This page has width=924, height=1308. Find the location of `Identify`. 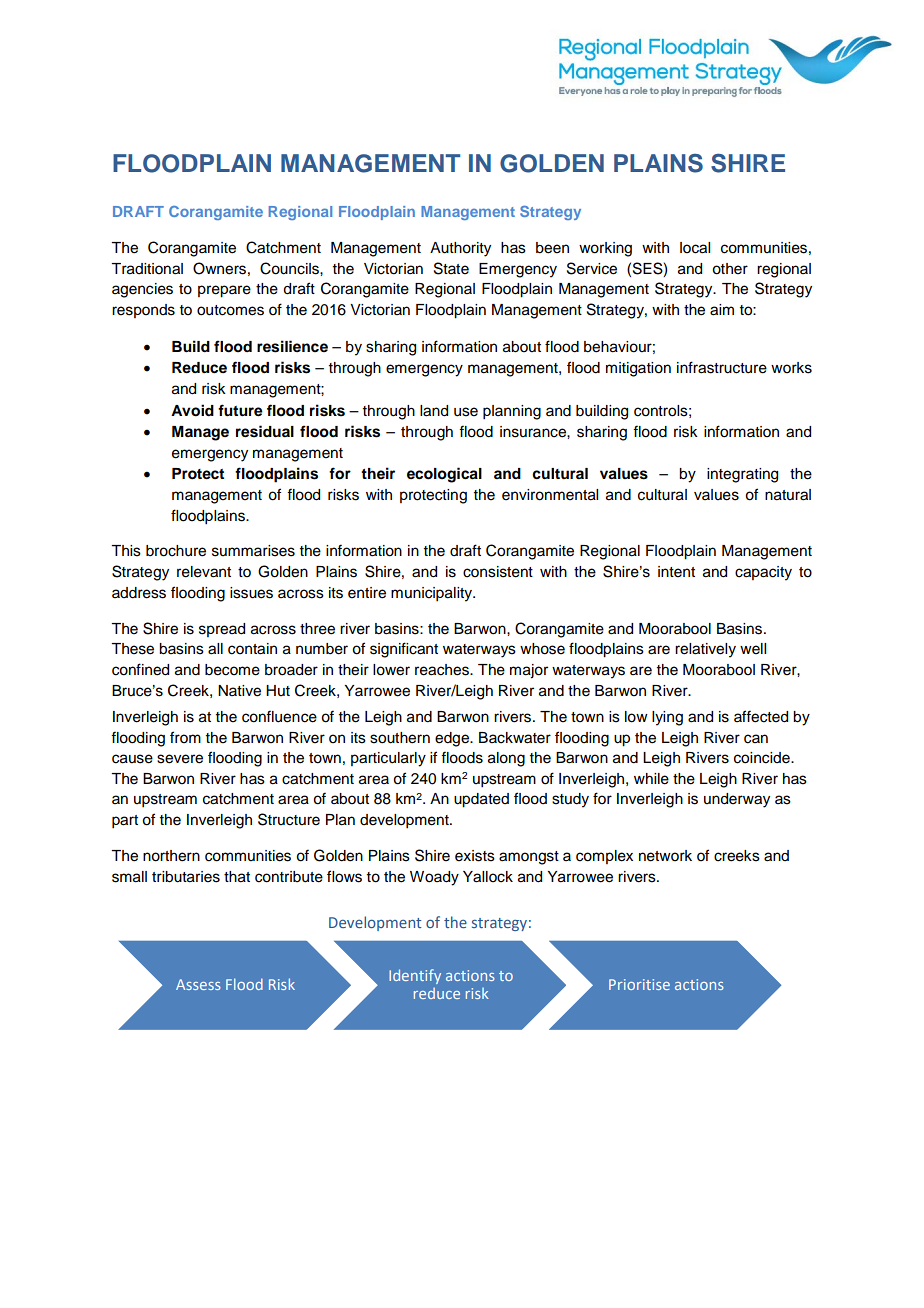

Identify is located at coordinates (415, 976).
